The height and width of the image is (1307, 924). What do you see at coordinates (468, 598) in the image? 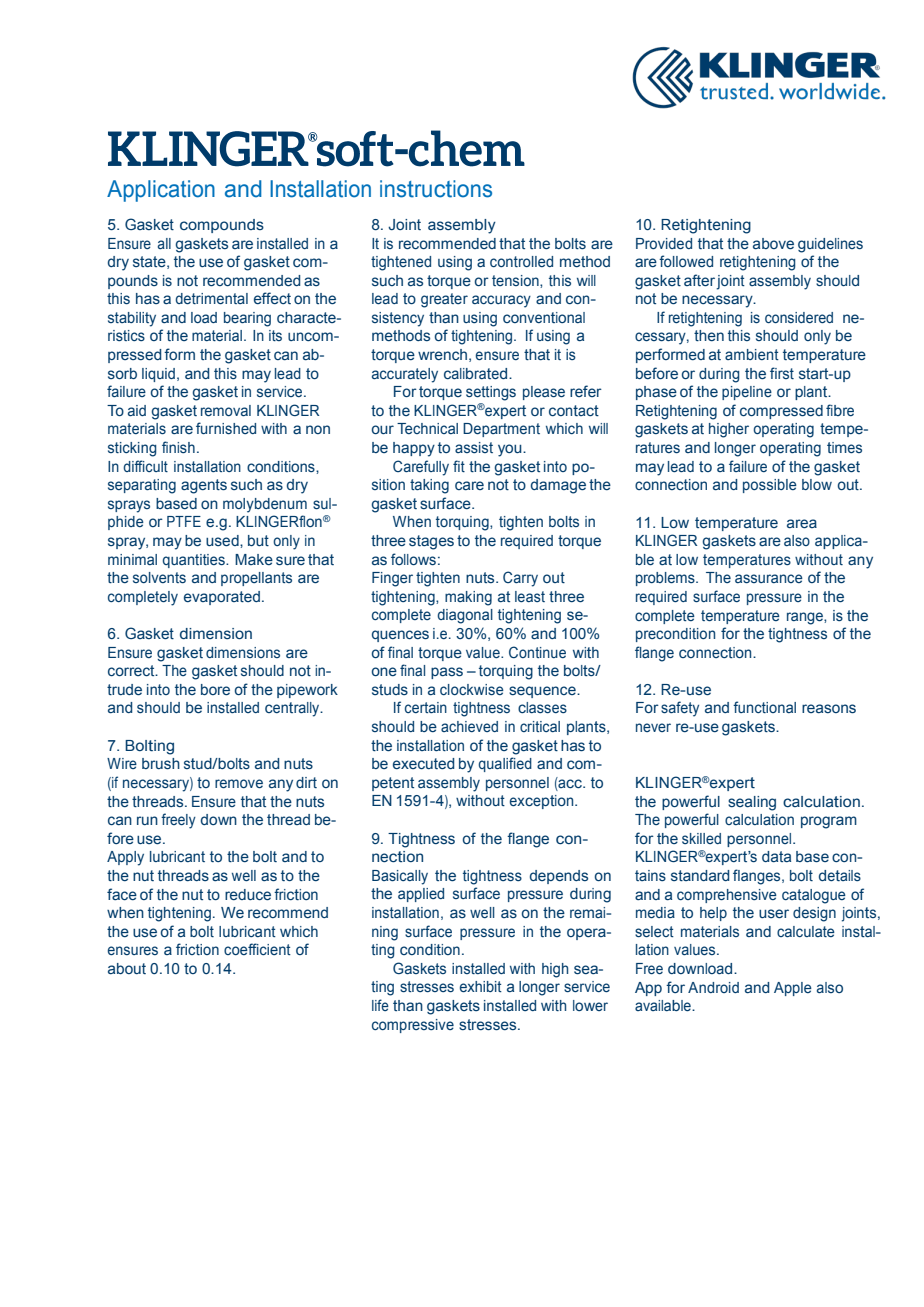
I see `making` at bounding box center [468, 598].
